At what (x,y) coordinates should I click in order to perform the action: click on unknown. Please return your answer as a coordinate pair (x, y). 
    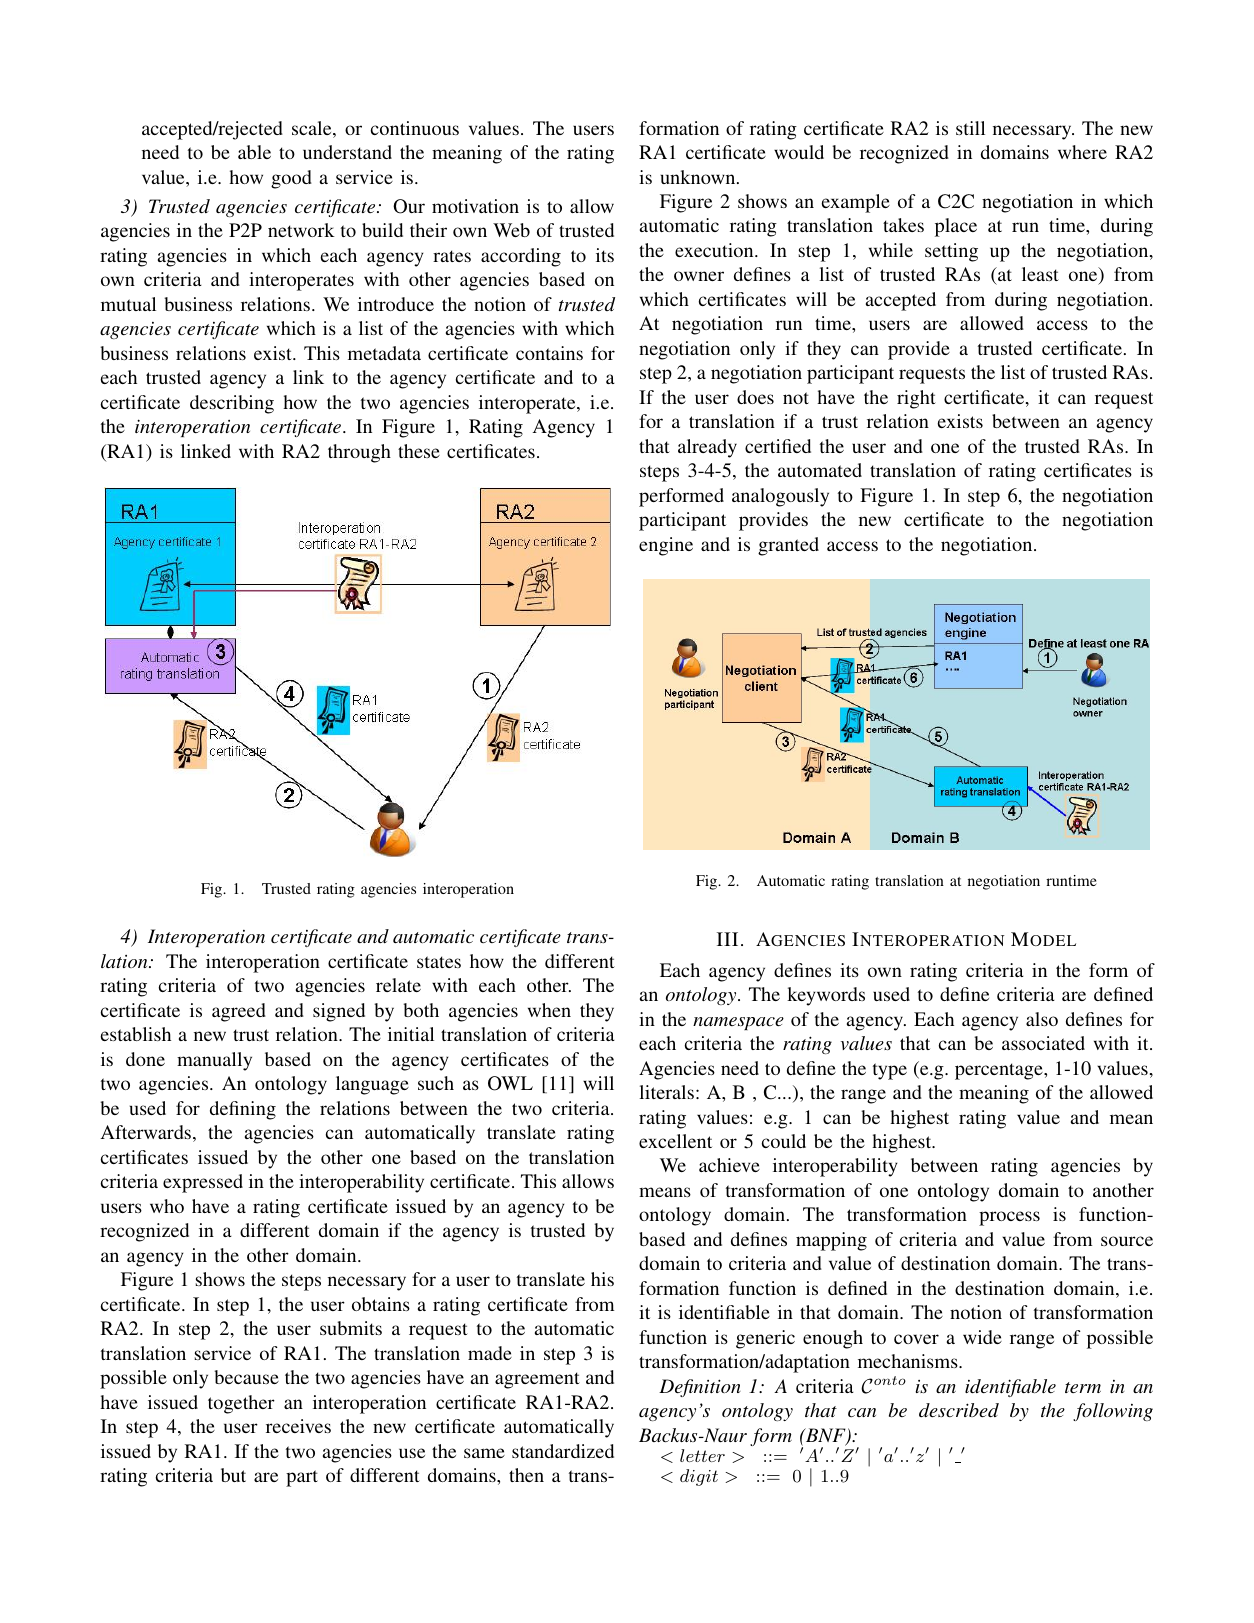
    Looking at the image, I should click on (699, 177).
